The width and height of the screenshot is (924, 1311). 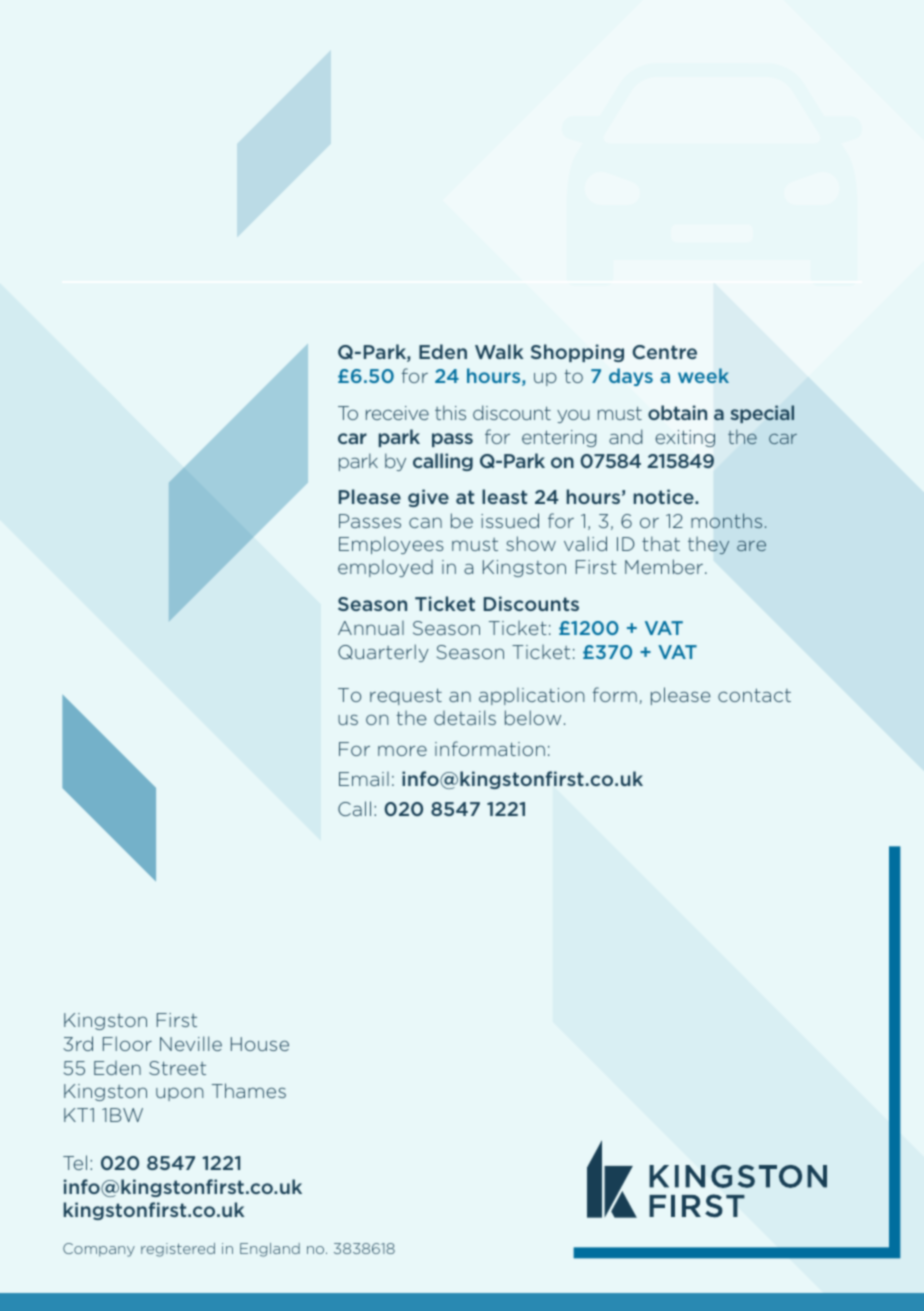 What do you see at coordinates (364, 779) in the screenshot?
I see `Email` at bounding box center [364, 779].
